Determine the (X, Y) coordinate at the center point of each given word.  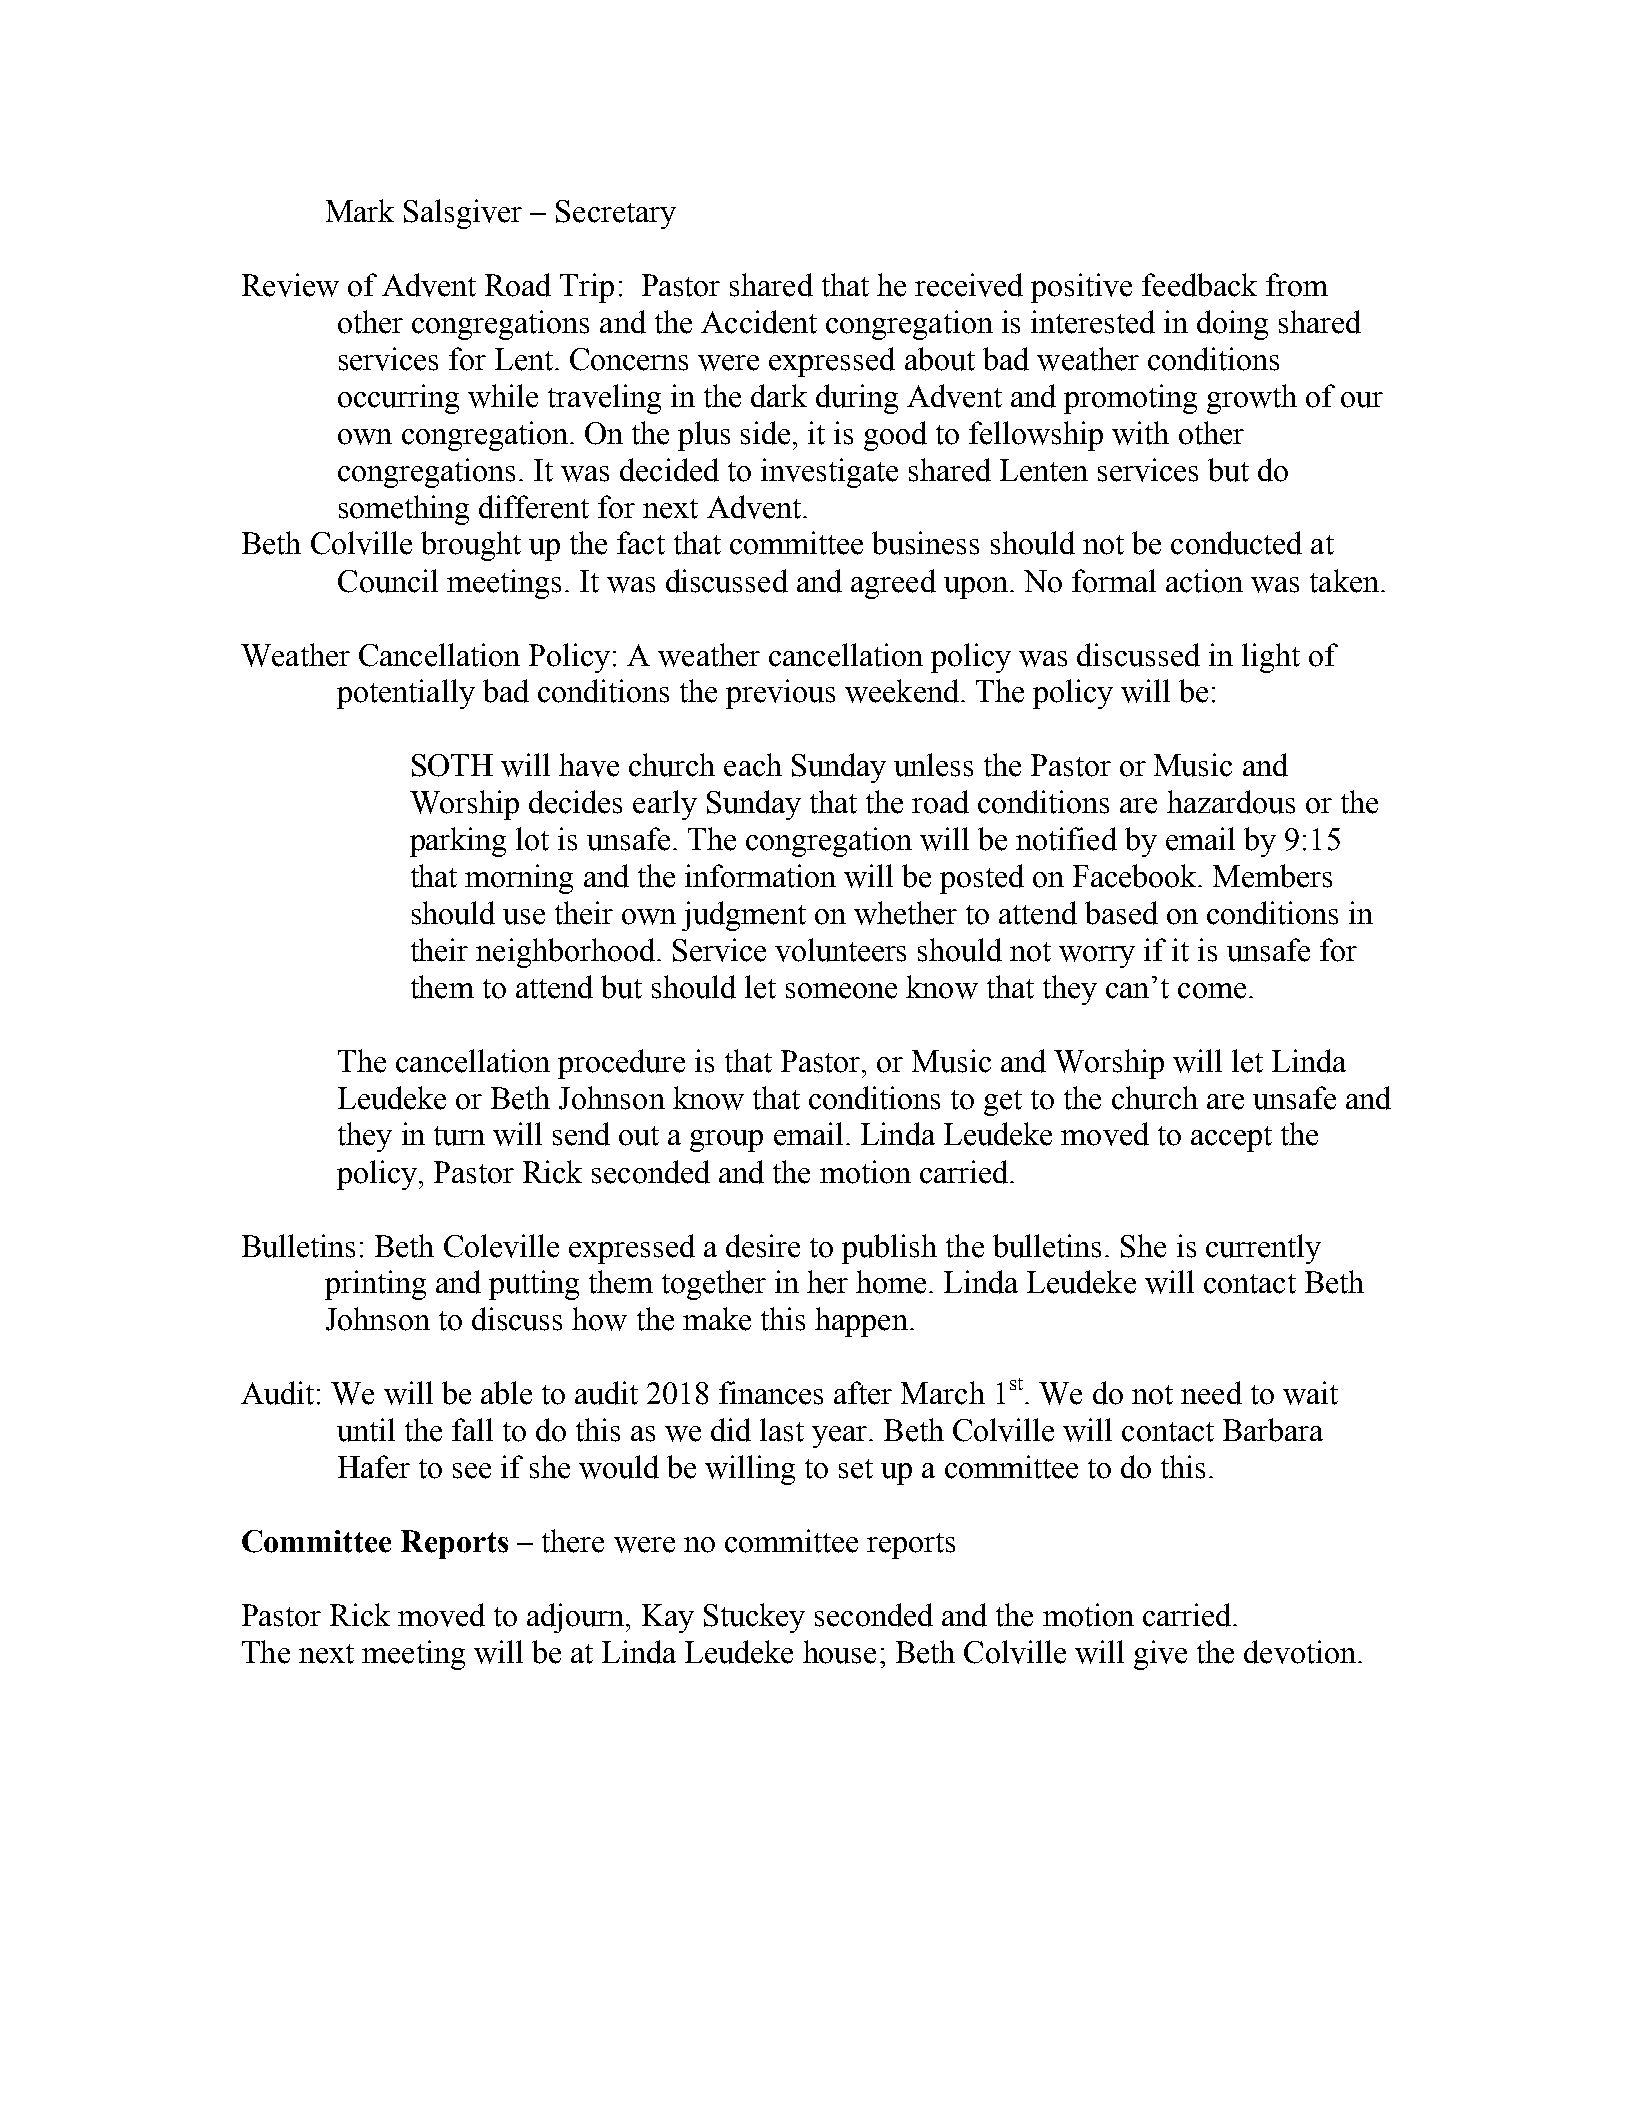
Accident (759, 322)
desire (763, 1246)
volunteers (840, 950)
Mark (360, 210)
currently (1263, 1249)
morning (519, 879)
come (1212, 991)
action (1204, 581)
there (573, 1541)
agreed (893, 584)
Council (388, 581)
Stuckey (754, 1618)
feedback (1199, 285)
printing (375, 1285)
